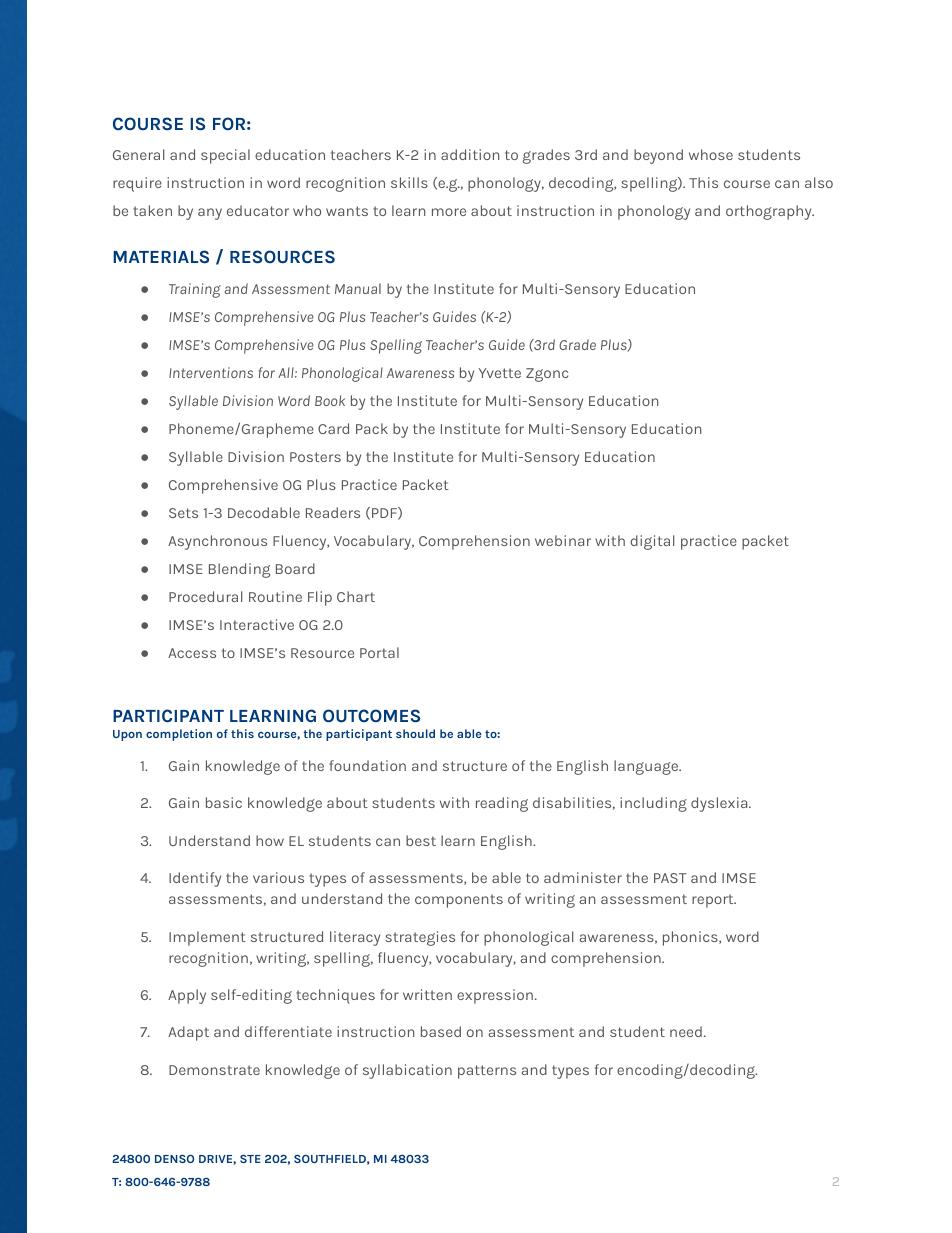 The height and width of the screenshot is (1233, 952). I want to click on patterns, so click(487, 1072).
